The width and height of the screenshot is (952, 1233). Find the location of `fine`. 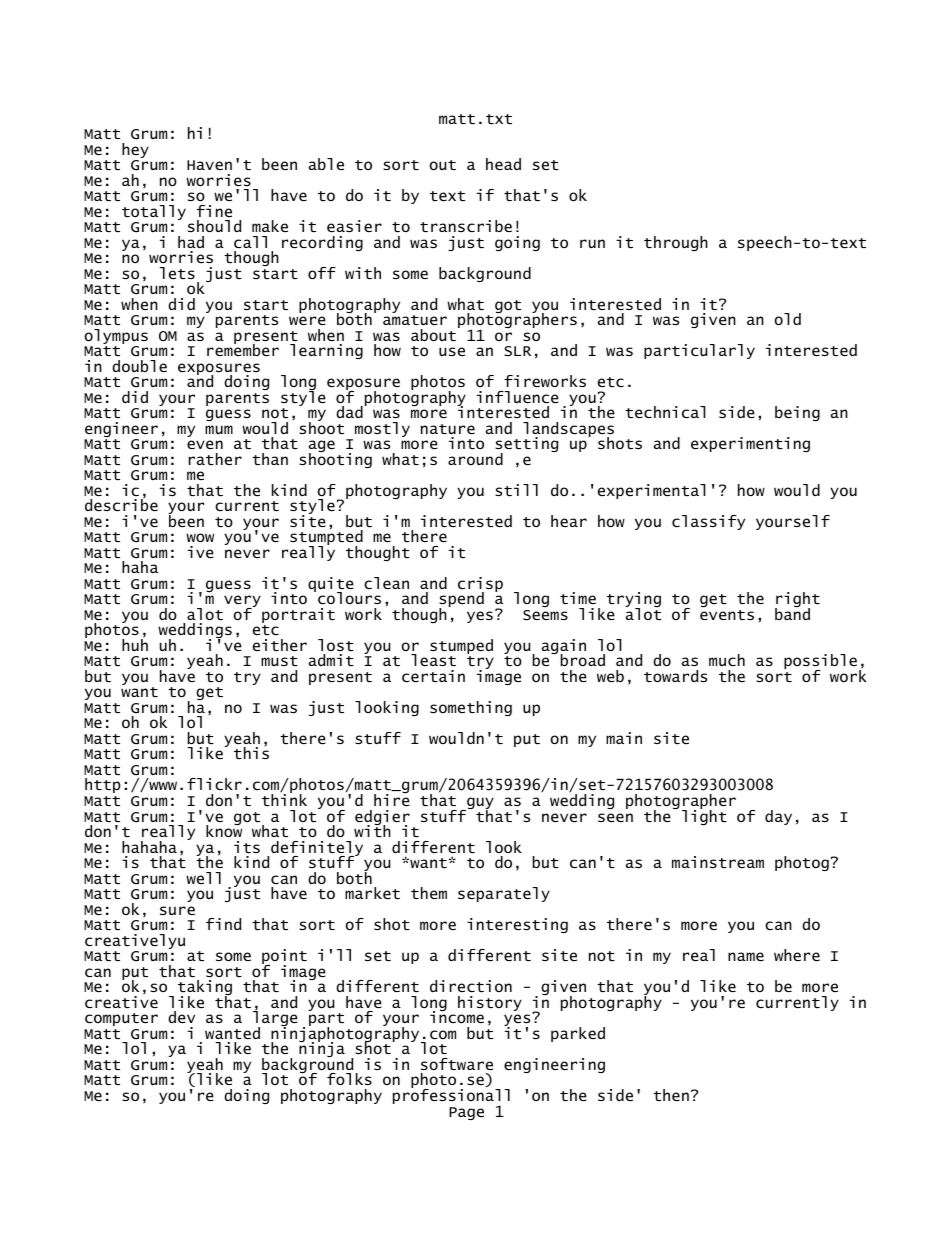

fine is located at coordinates (214, 211).
